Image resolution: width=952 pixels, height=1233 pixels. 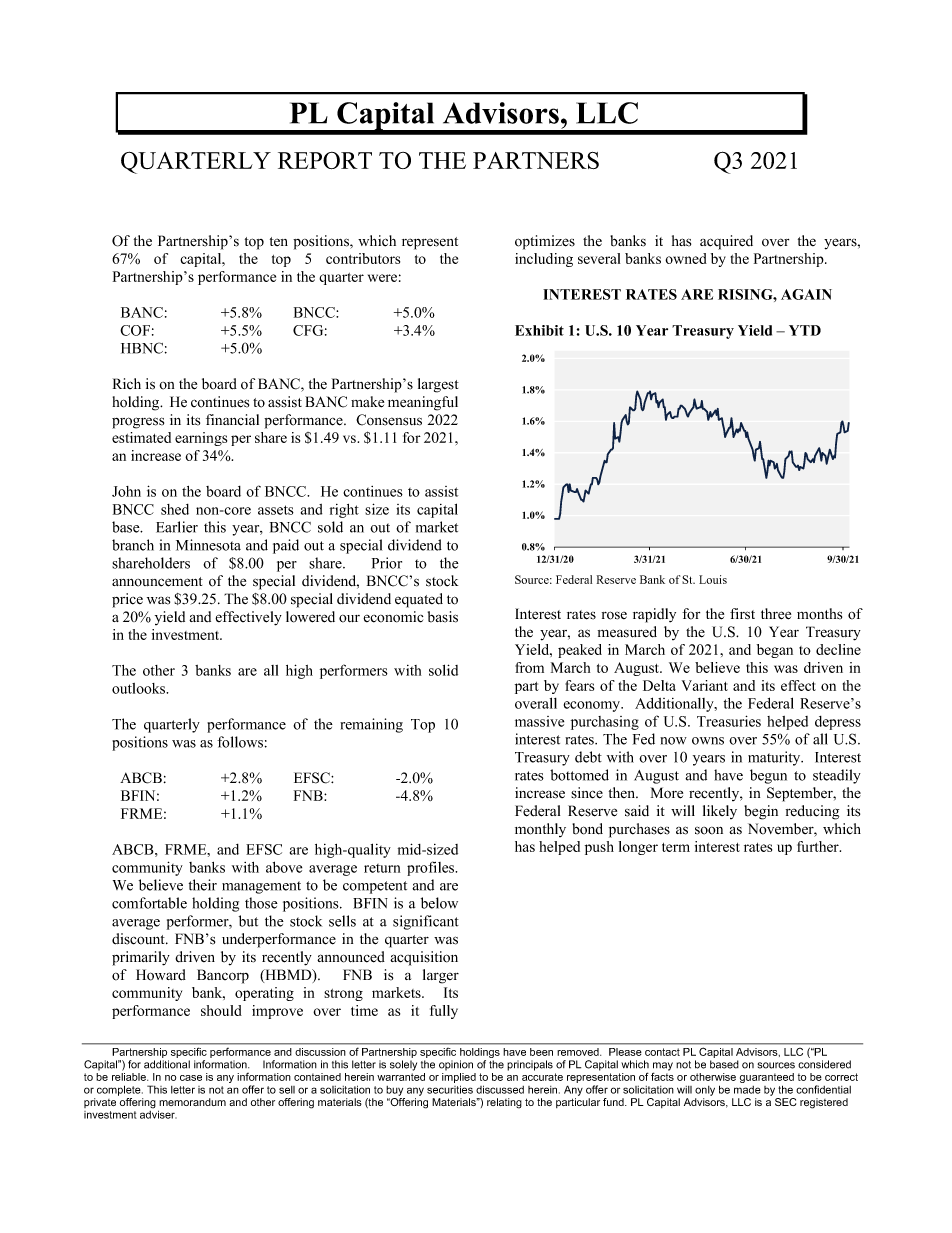 What do you see at coordinates (325, 160) in the document?
I see `REPORT` at bounding box center [325, 160].
